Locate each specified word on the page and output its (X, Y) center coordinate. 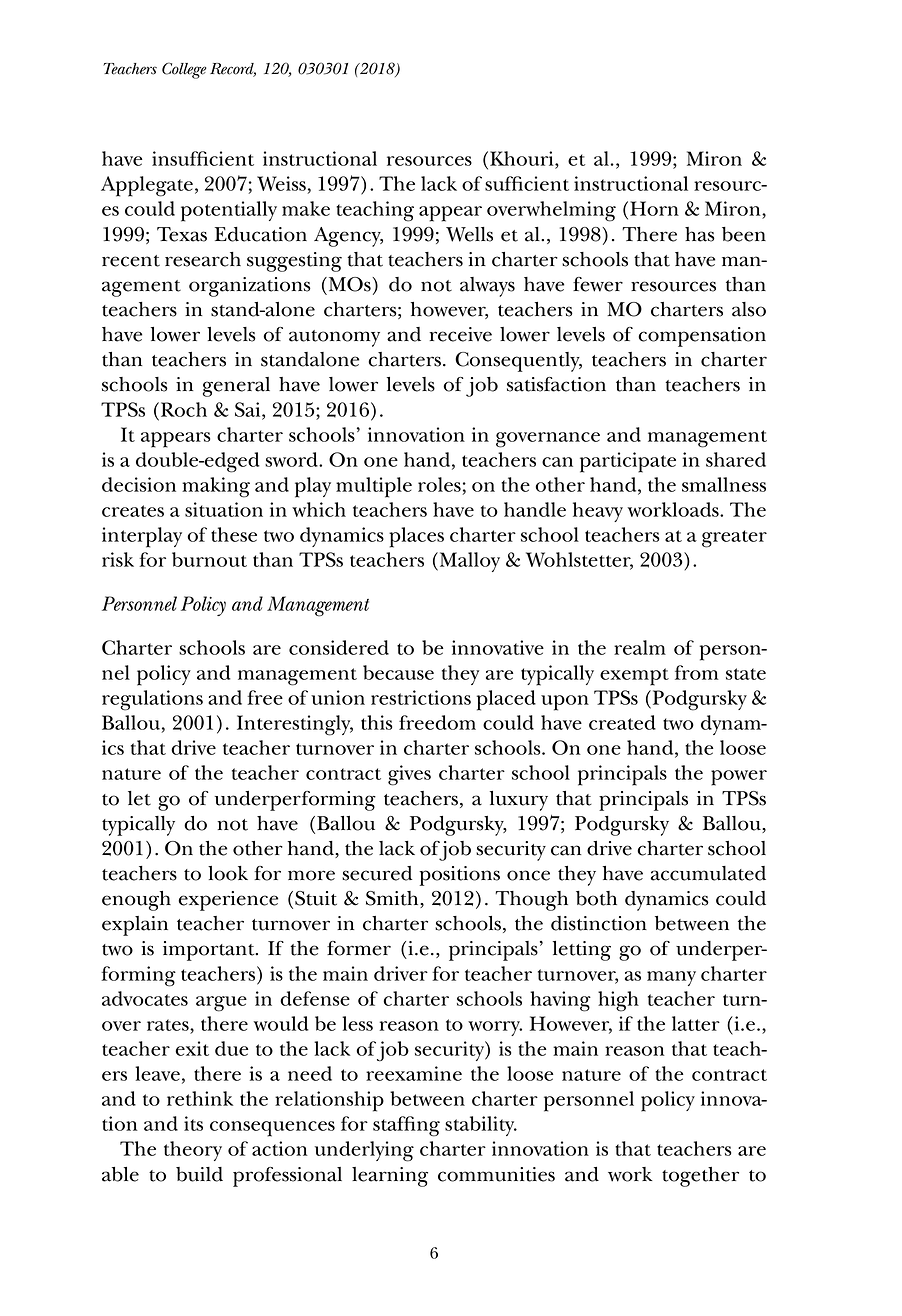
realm (640, 647)
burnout (209, 559)
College (184, 70)
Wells (469, 234)
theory (193, 1151)
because (398, 672)
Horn (654, 208)
